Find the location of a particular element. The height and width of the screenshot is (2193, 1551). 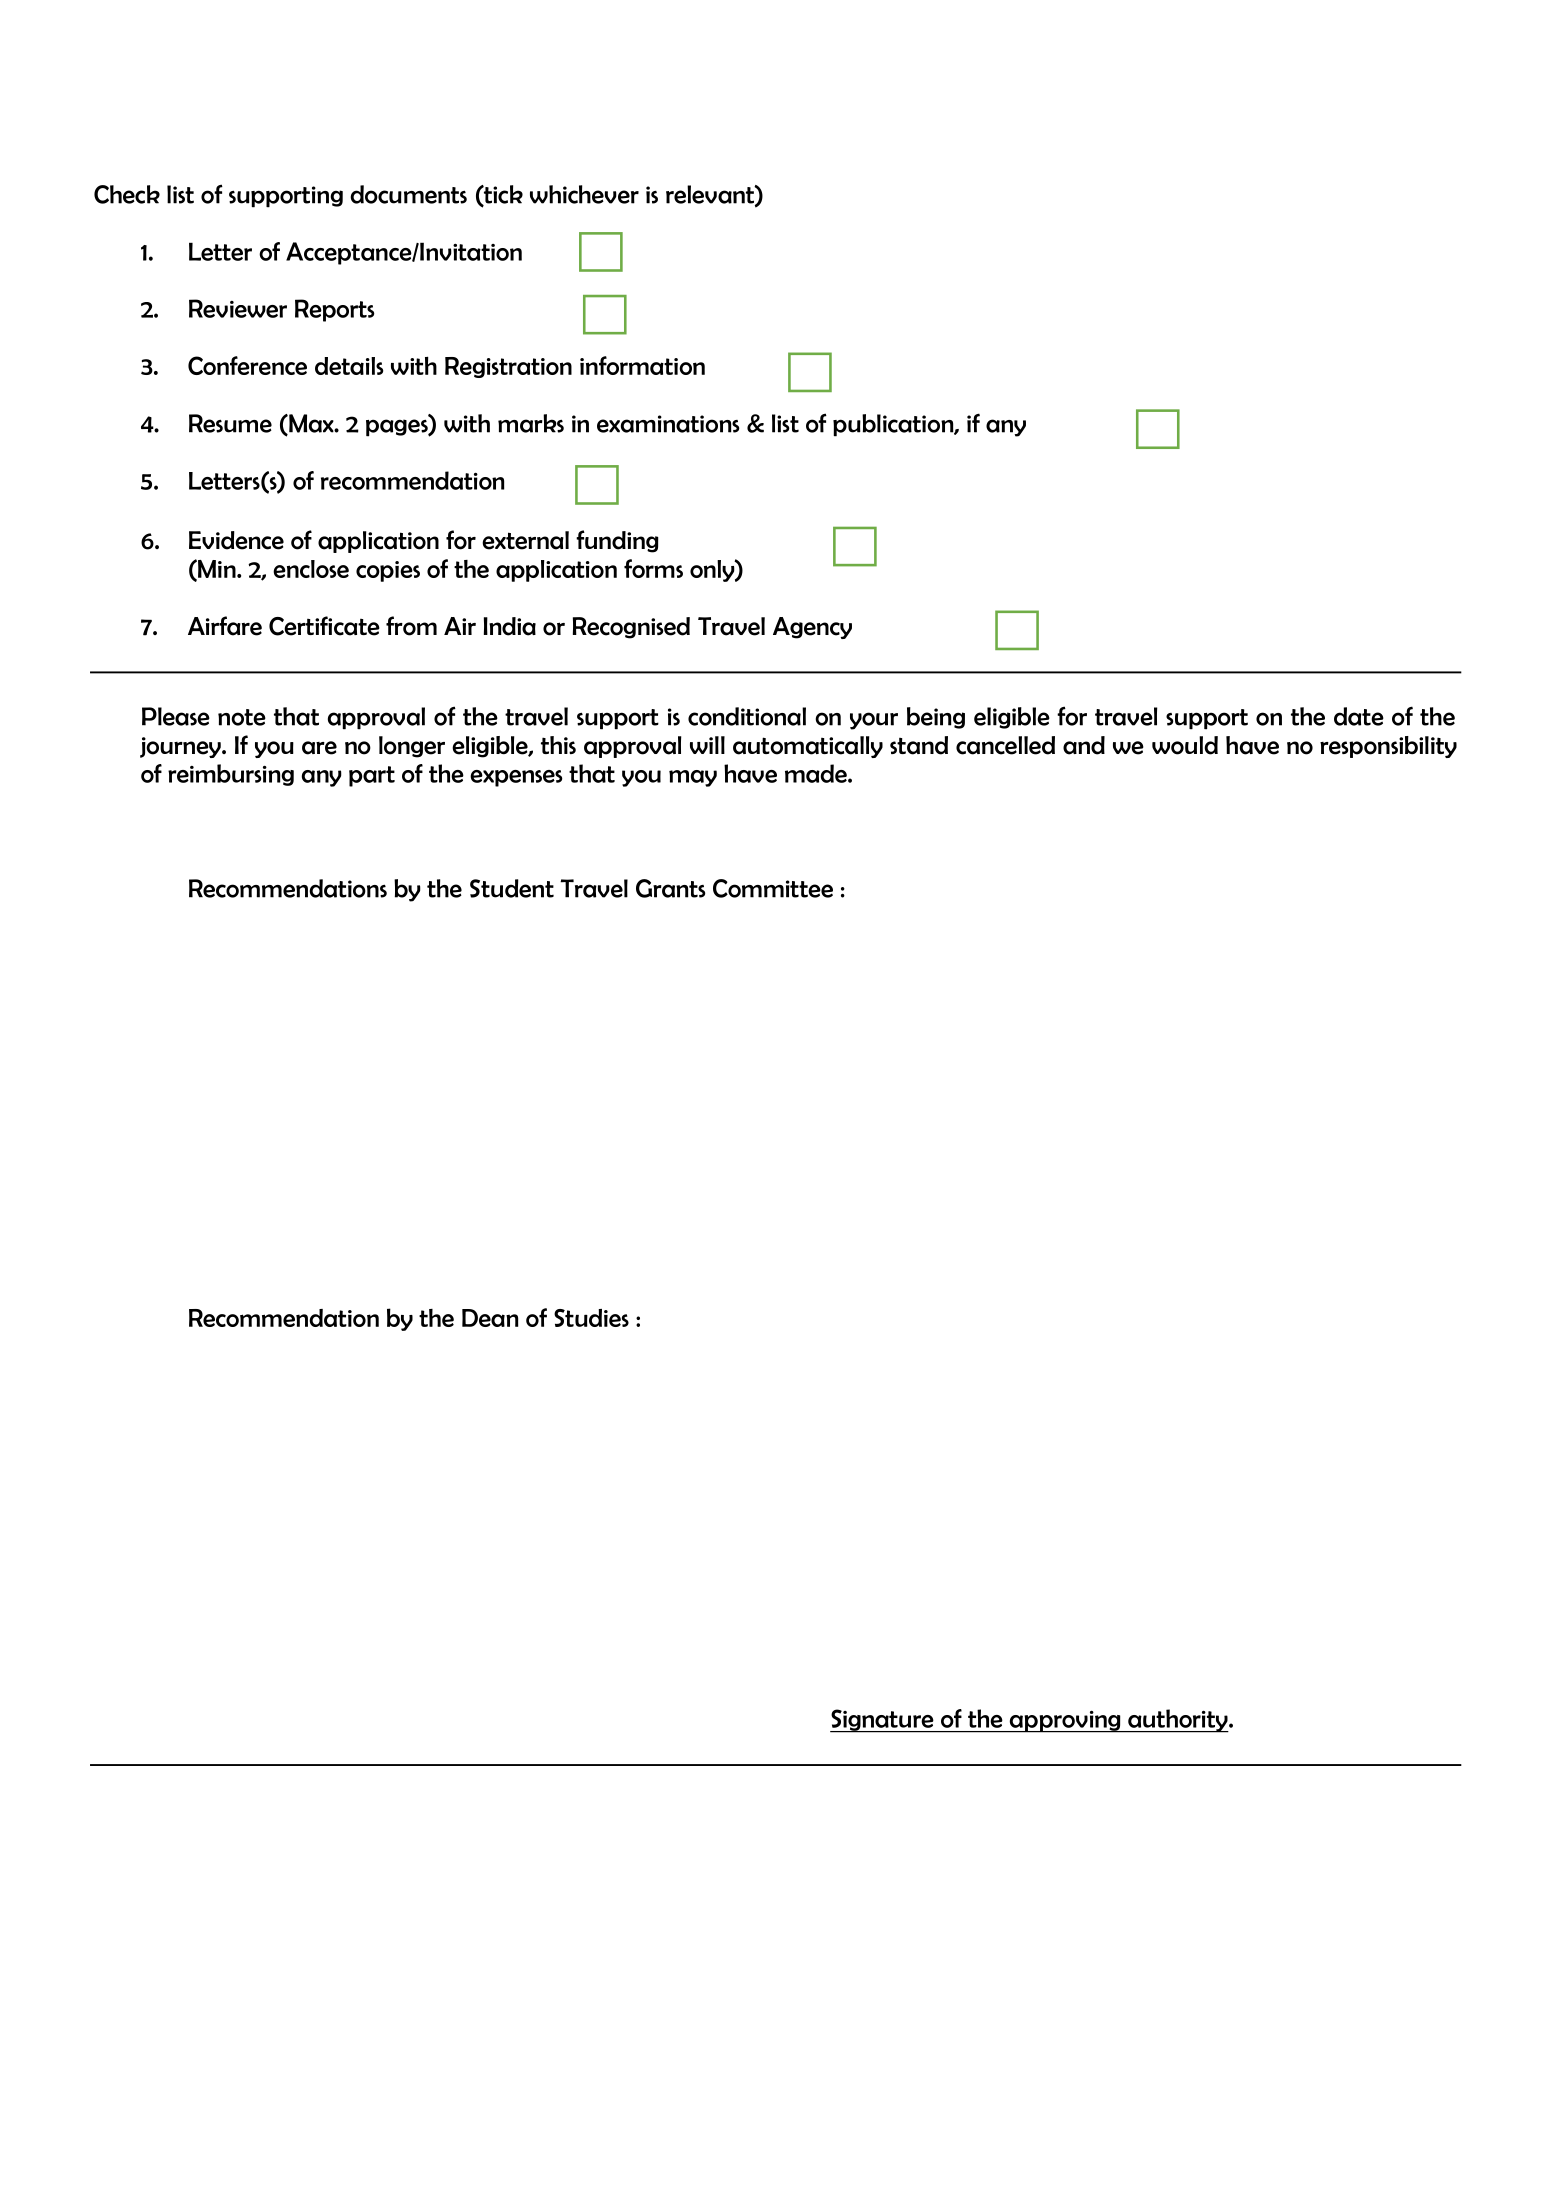

whichever is located at coordinates (584, 194).
